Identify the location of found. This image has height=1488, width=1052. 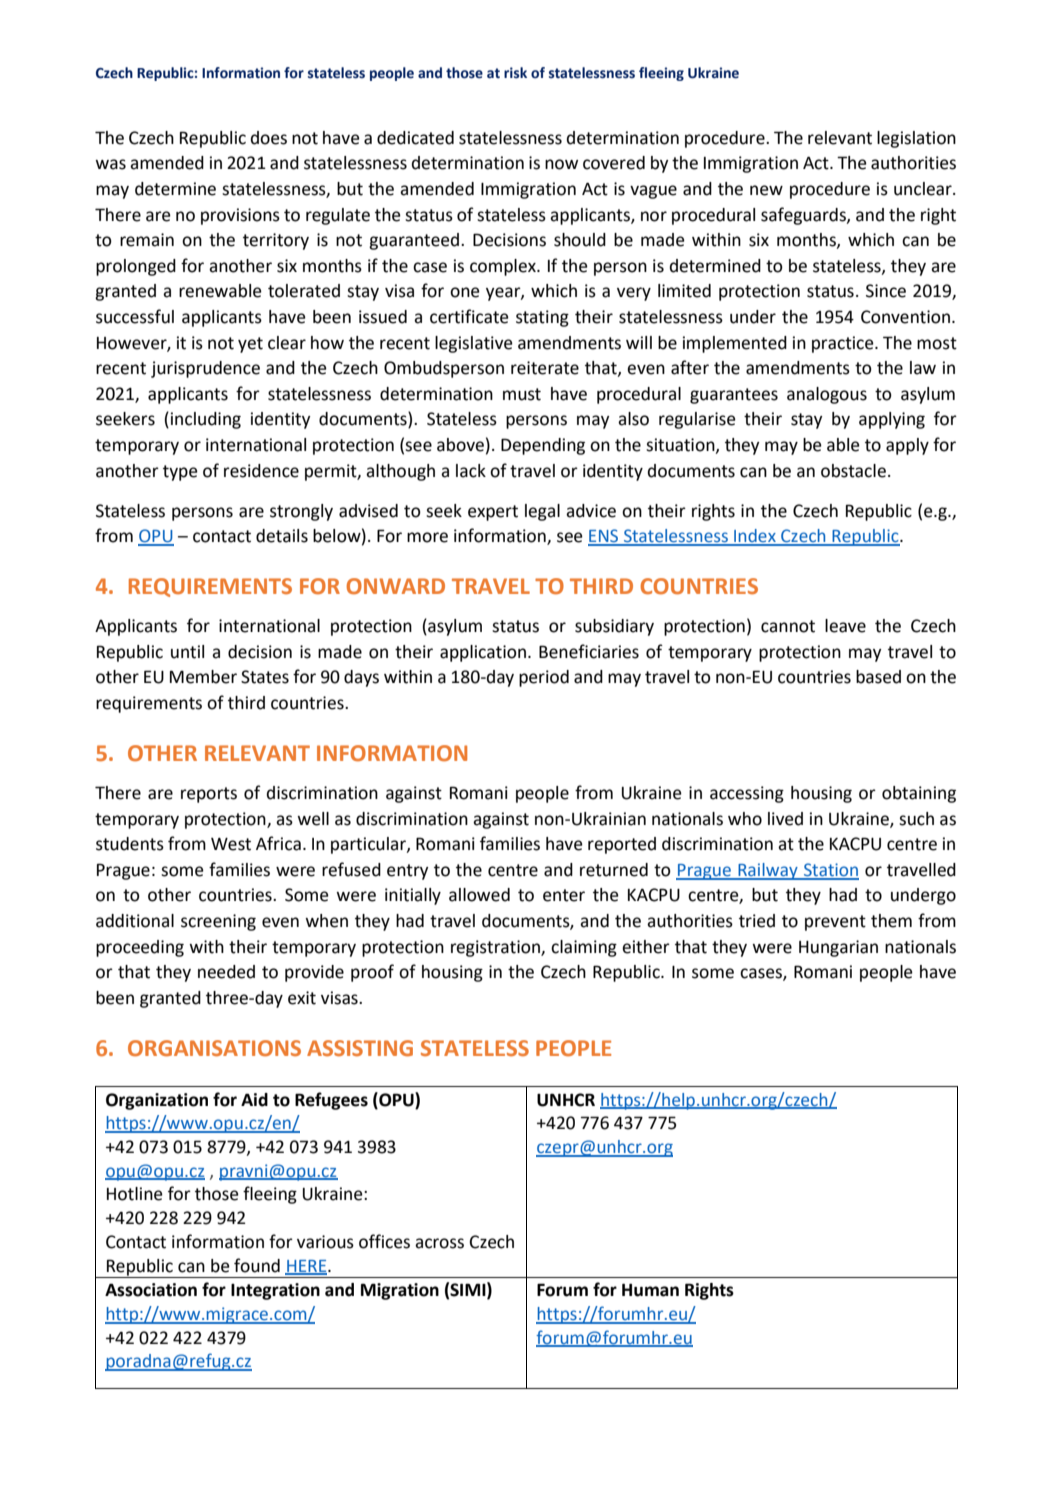
(257, 1265).
